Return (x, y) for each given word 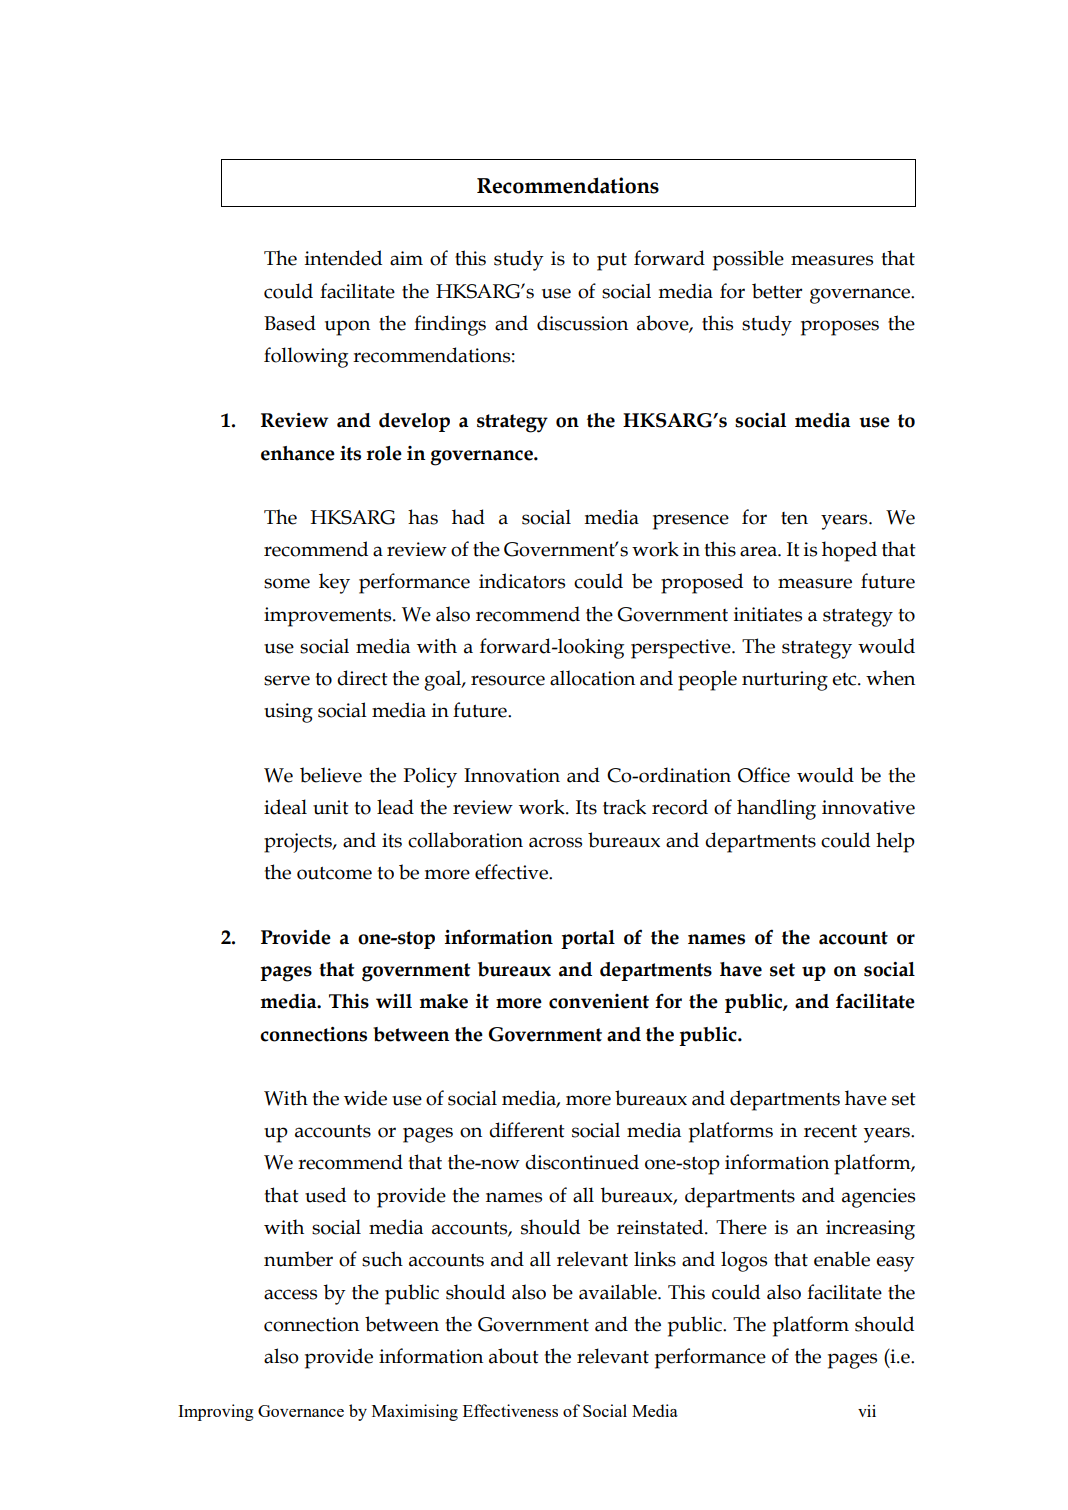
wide (365, 1098)
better (777, 291)
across (555, 842)
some (287, 583)
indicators (522, 581)
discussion (582, 323)
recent (830, 1131)
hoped (849, 551)
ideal (285, 807)
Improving (216, 1412)
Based (290, 323)
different (527, 1130)
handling (776, 809)
